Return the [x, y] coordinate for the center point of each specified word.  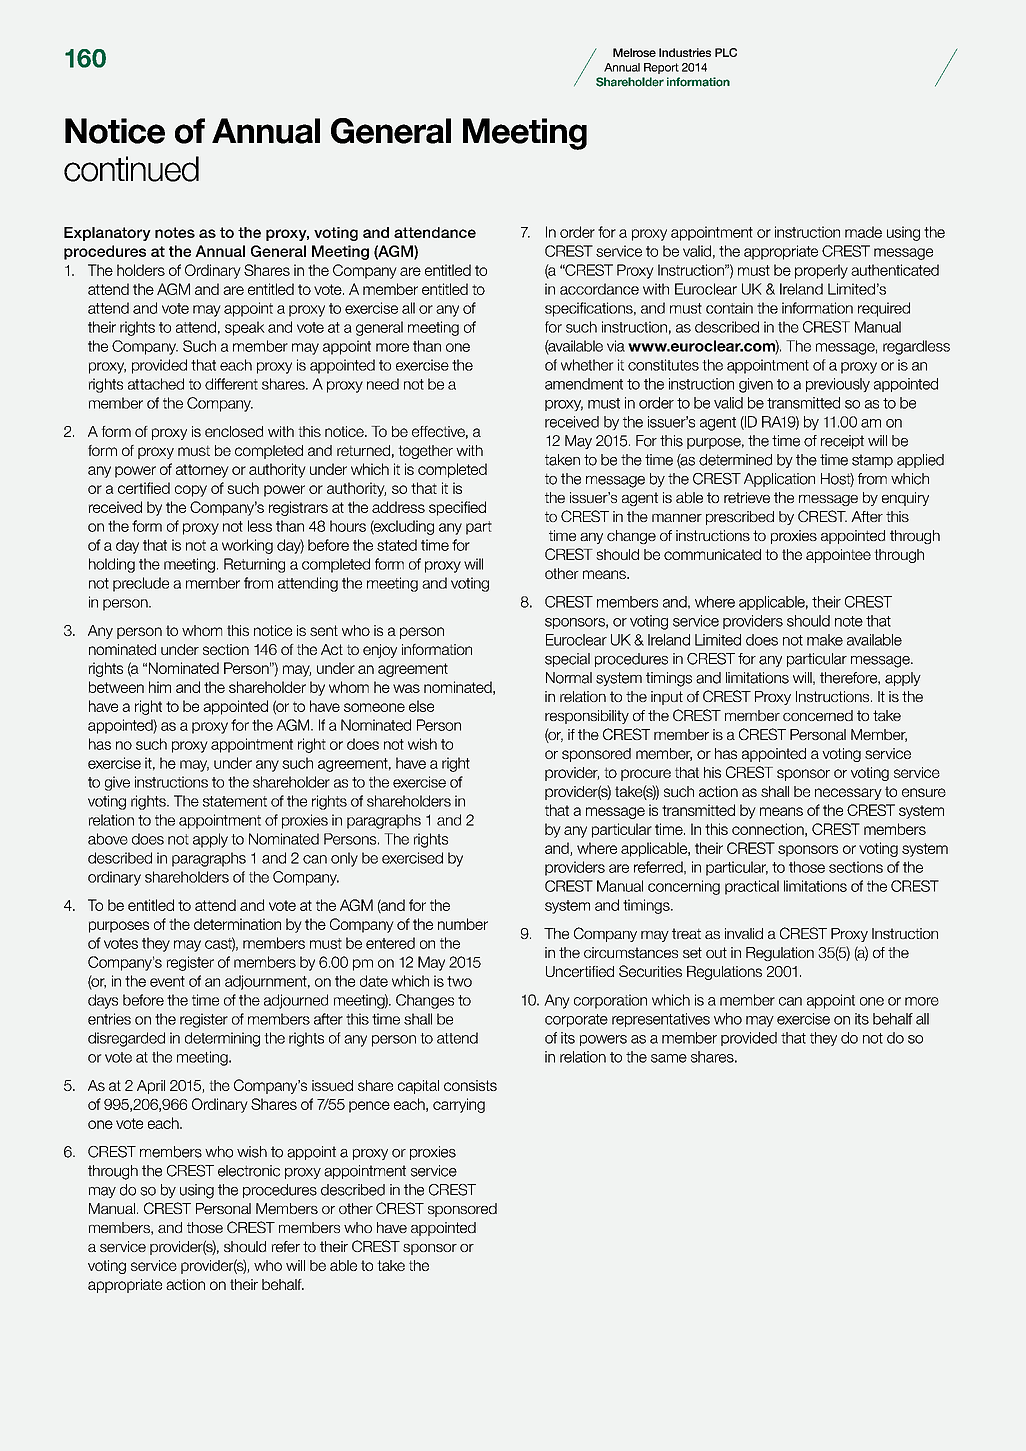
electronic [249, 1171]
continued [131, 169]
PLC [726, 52]
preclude [141, 584]
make [825, 640]
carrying [459, 1105]
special [567, 660]
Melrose [634, 52]
